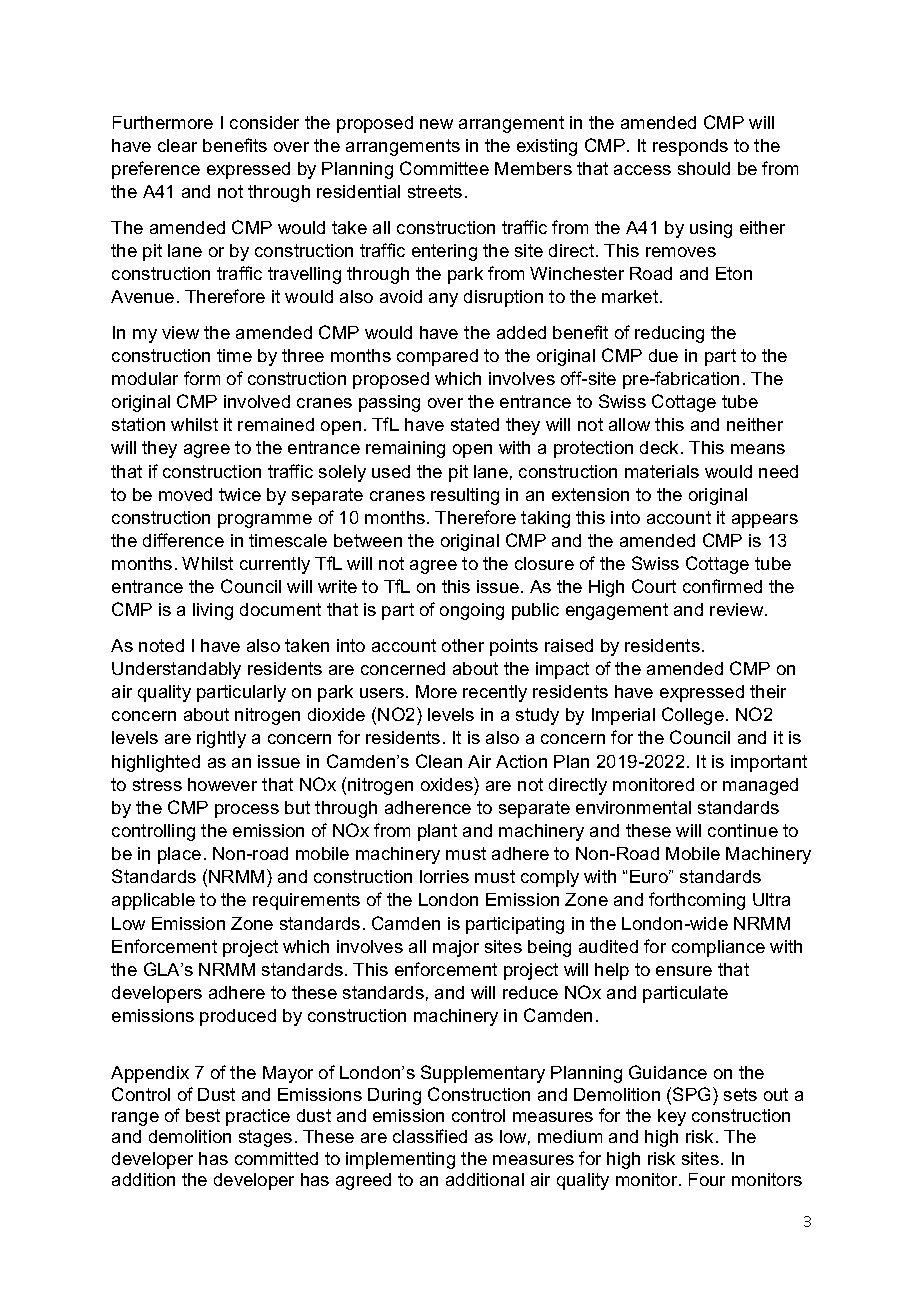 The image size is (924, 1308). I want to click on College, so click(693, 716).
